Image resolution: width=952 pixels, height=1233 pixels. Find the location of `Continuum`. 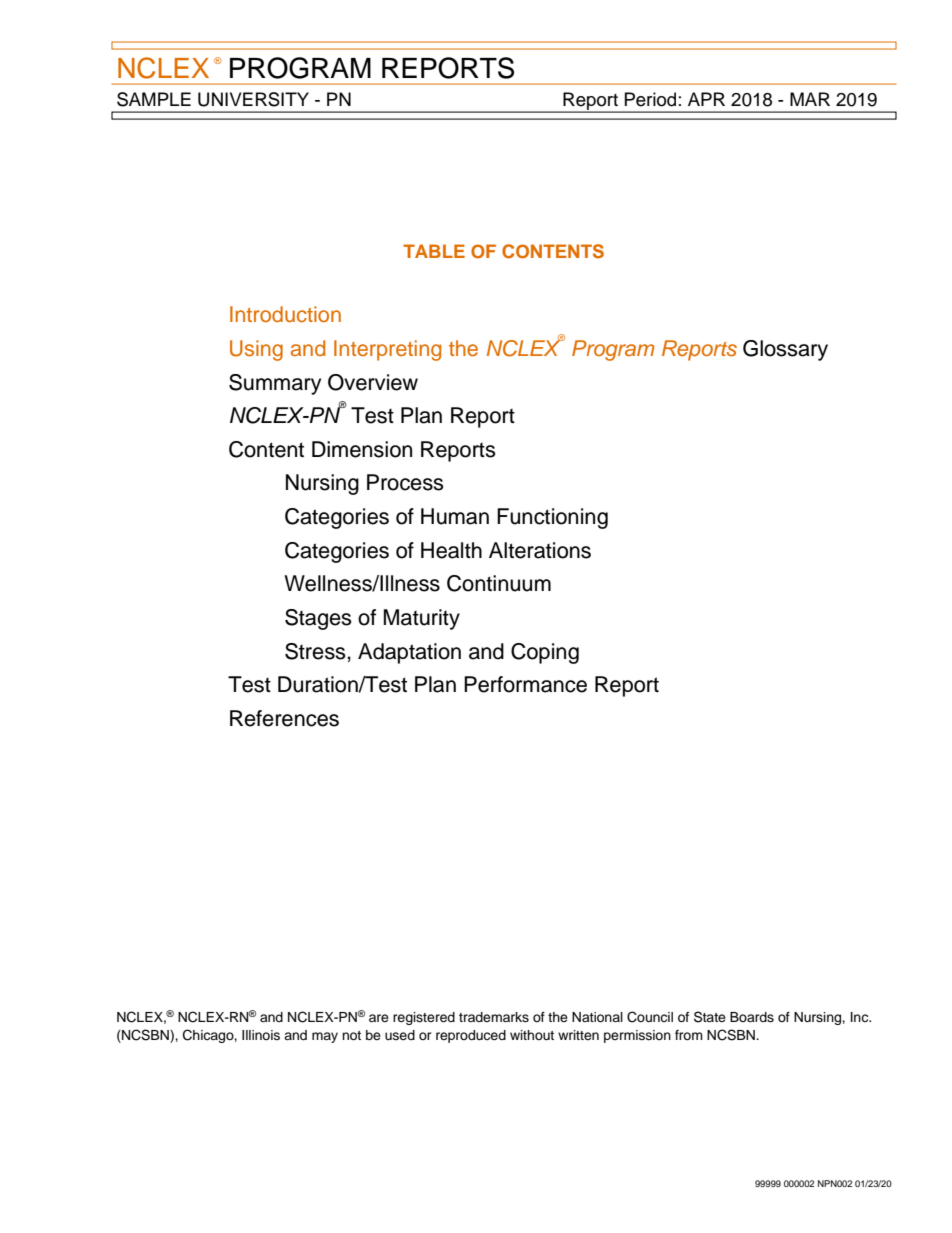

Continuum is located at coordinates (499, 583).
